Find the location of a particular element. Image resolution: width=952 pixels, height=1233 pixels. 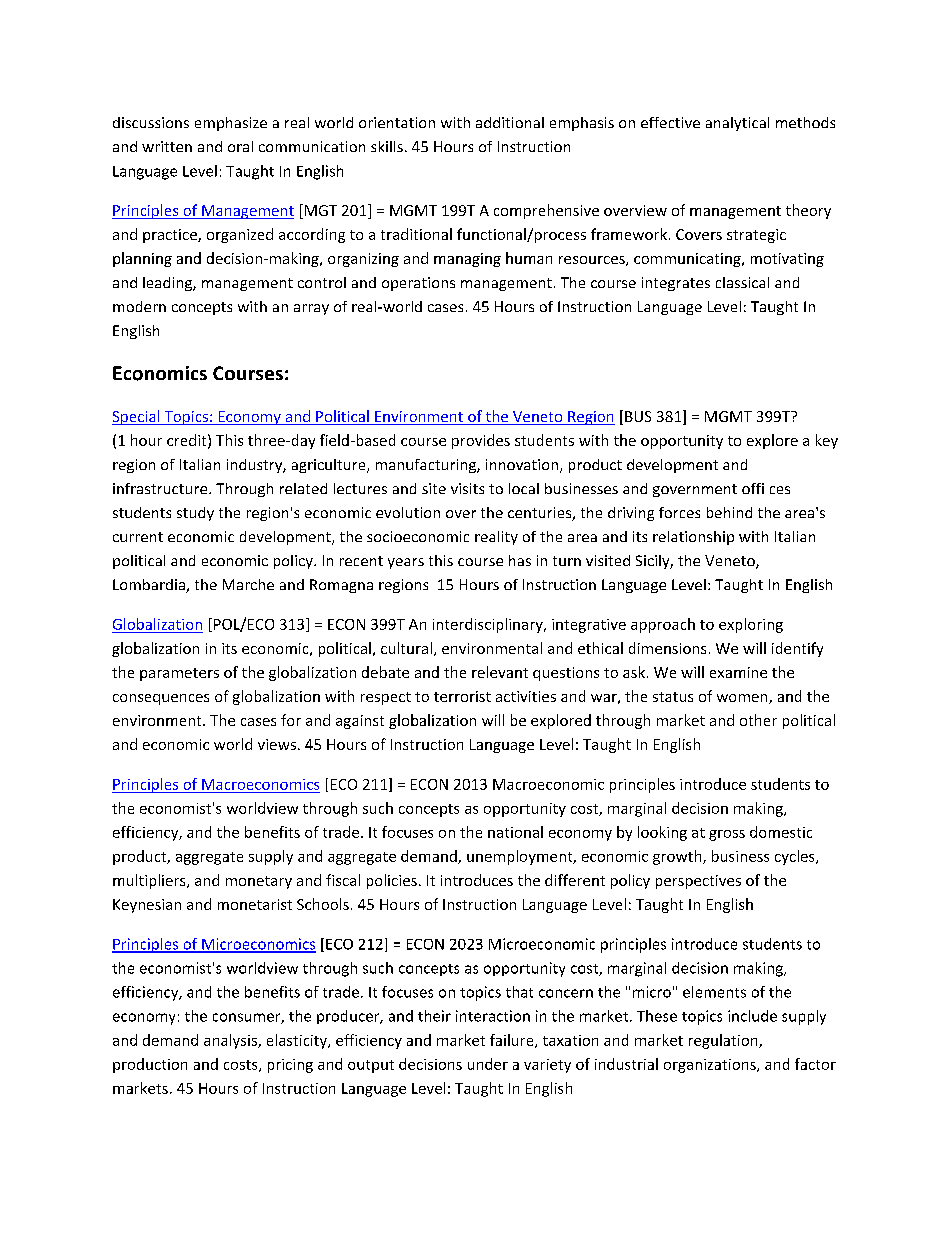

provides is located at coordinates (481, 441).
